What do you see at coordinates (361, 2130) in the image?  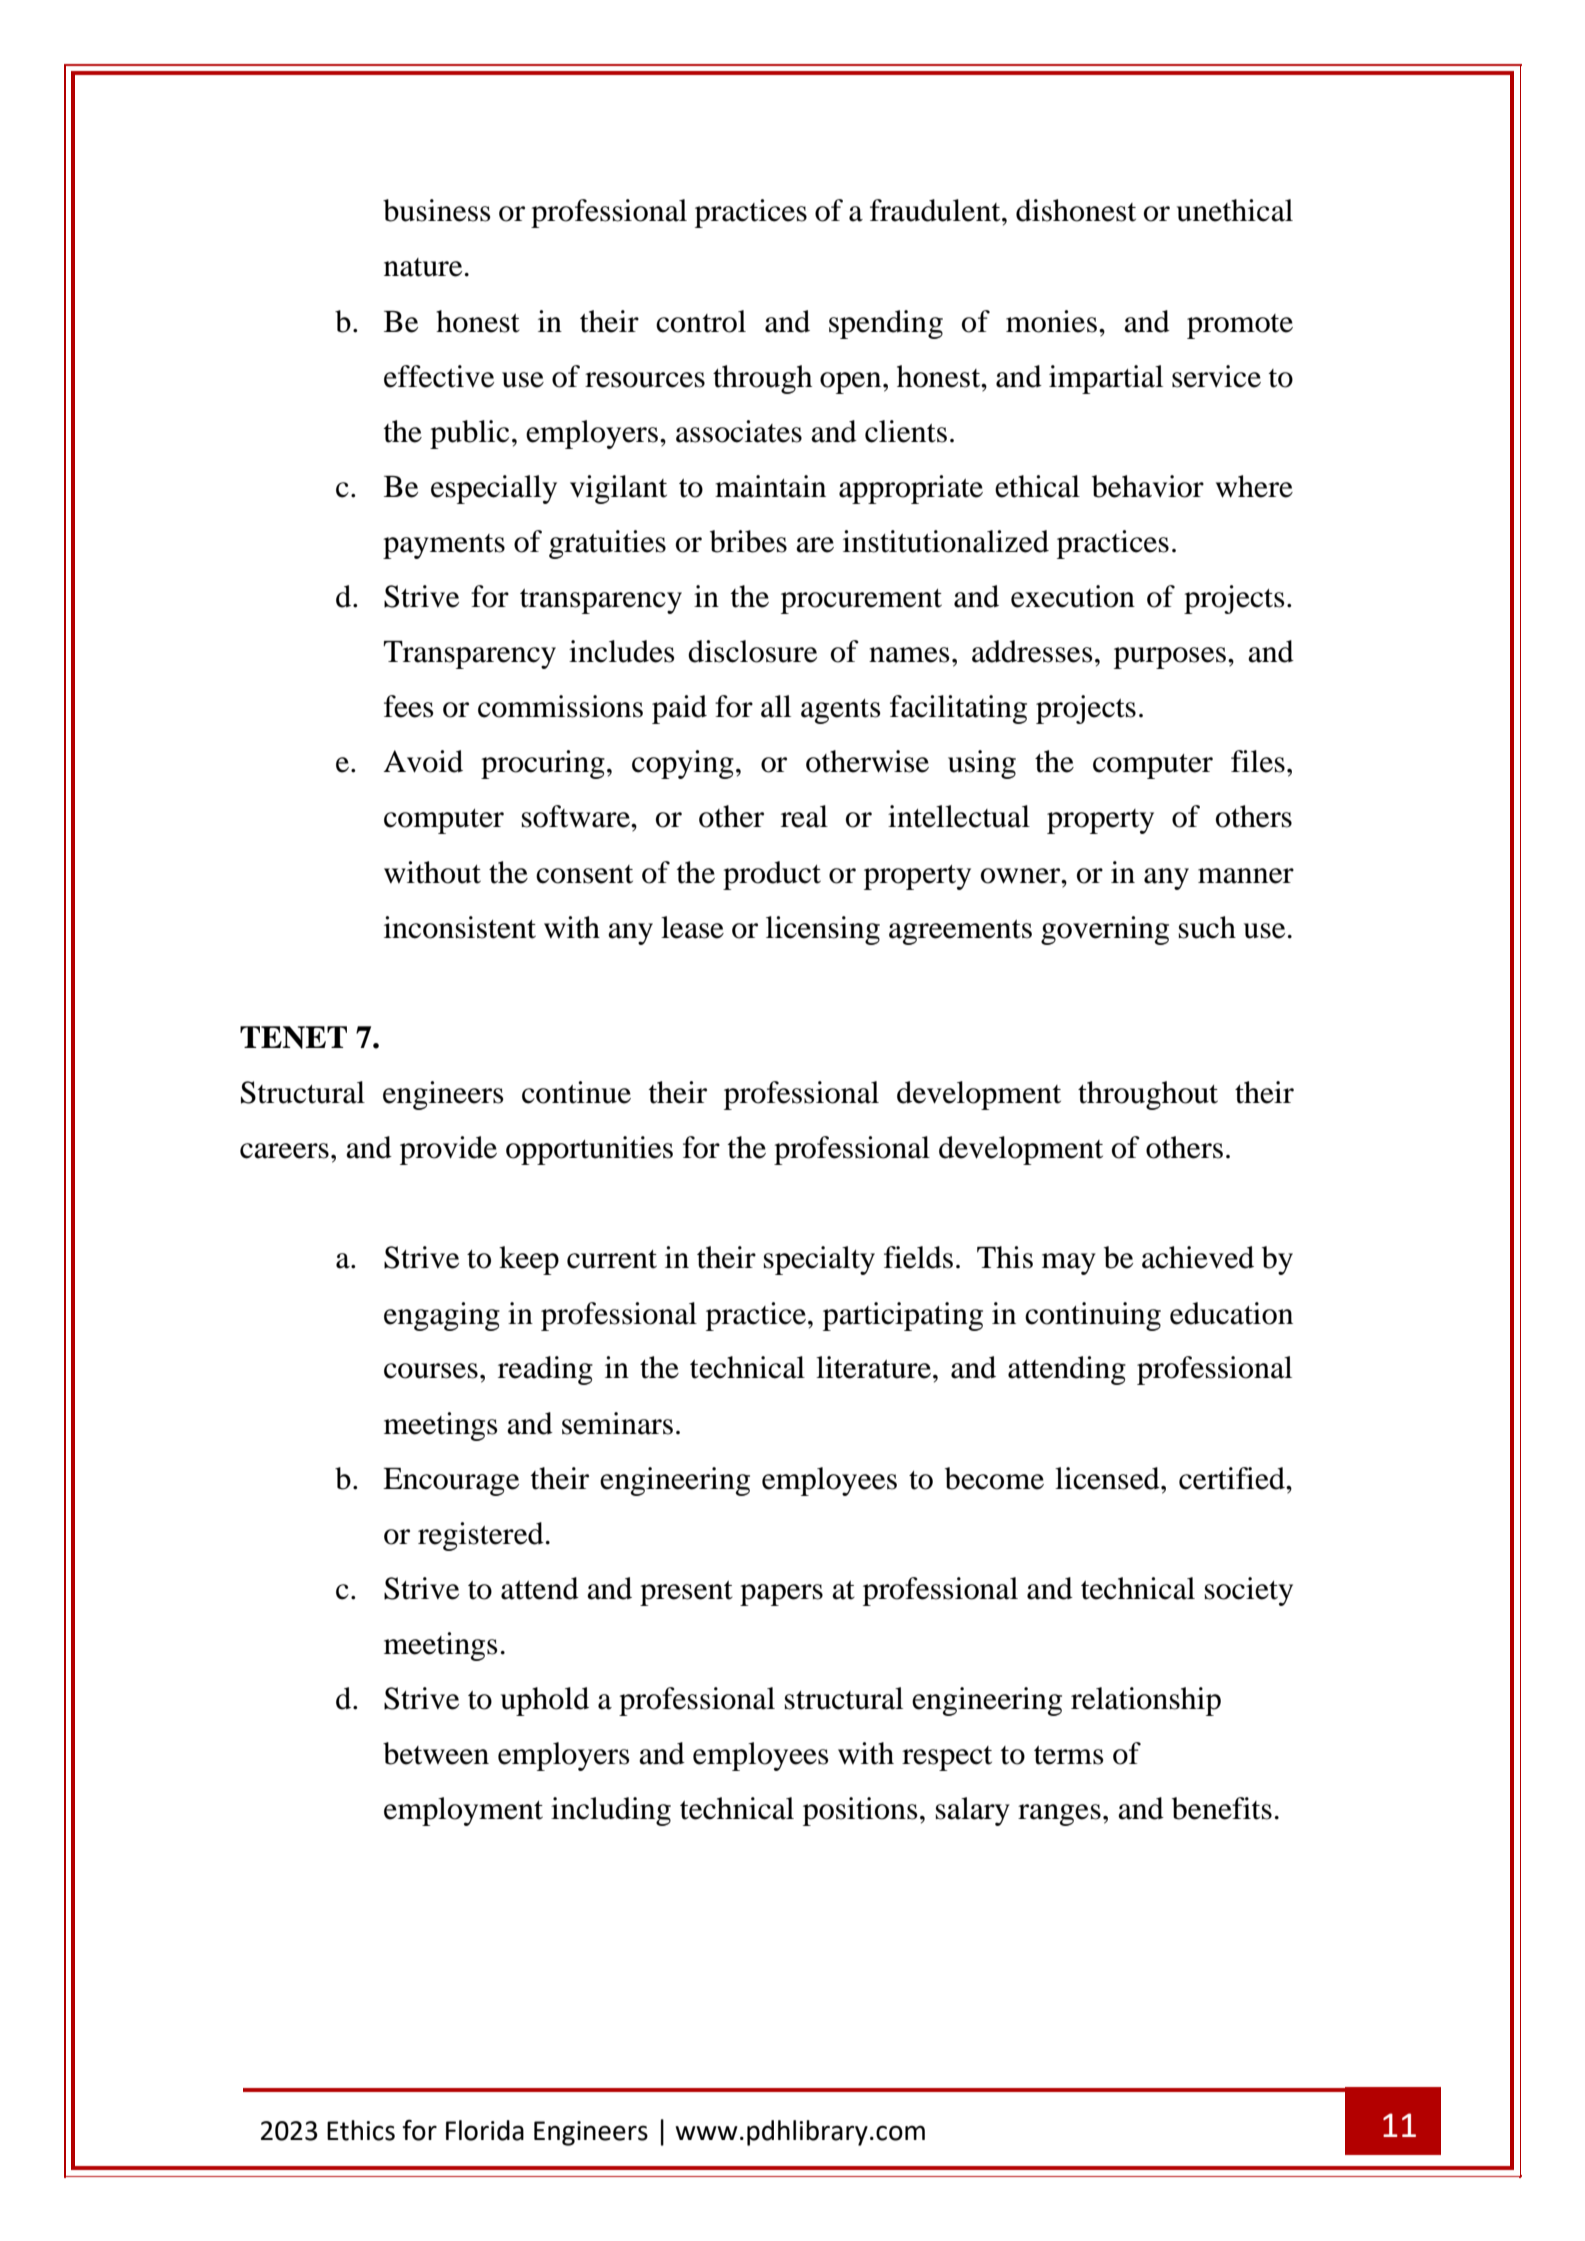 I see `Ethics` at bounding box center [361, 2130].
